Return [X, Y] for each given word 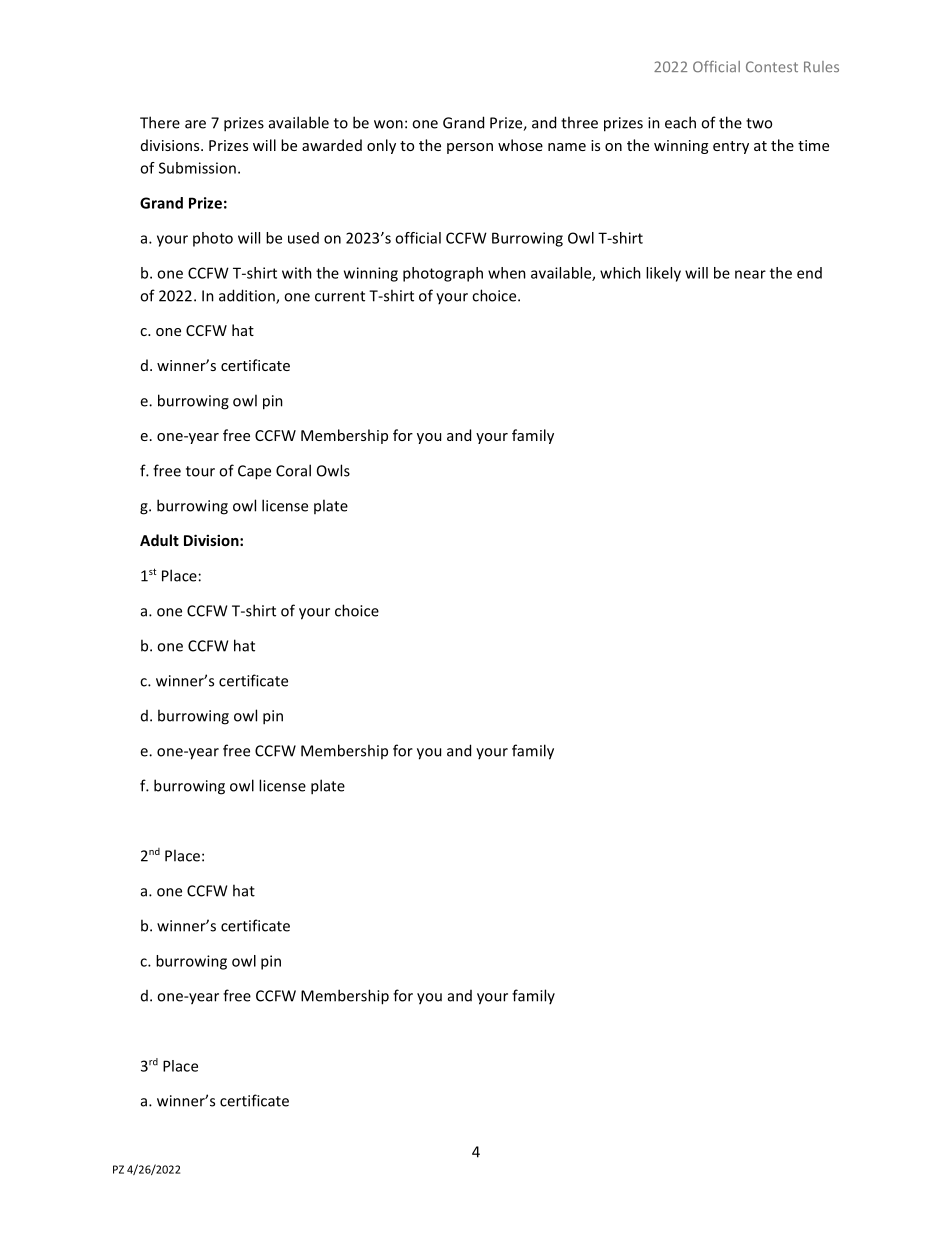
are [195, 124]
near [750, 274]
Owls [333, 470]
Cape [254, 472]
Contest [772, 67]
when [507, 273]
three [579, 122]
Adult [159, 540]
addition [248, 296]
